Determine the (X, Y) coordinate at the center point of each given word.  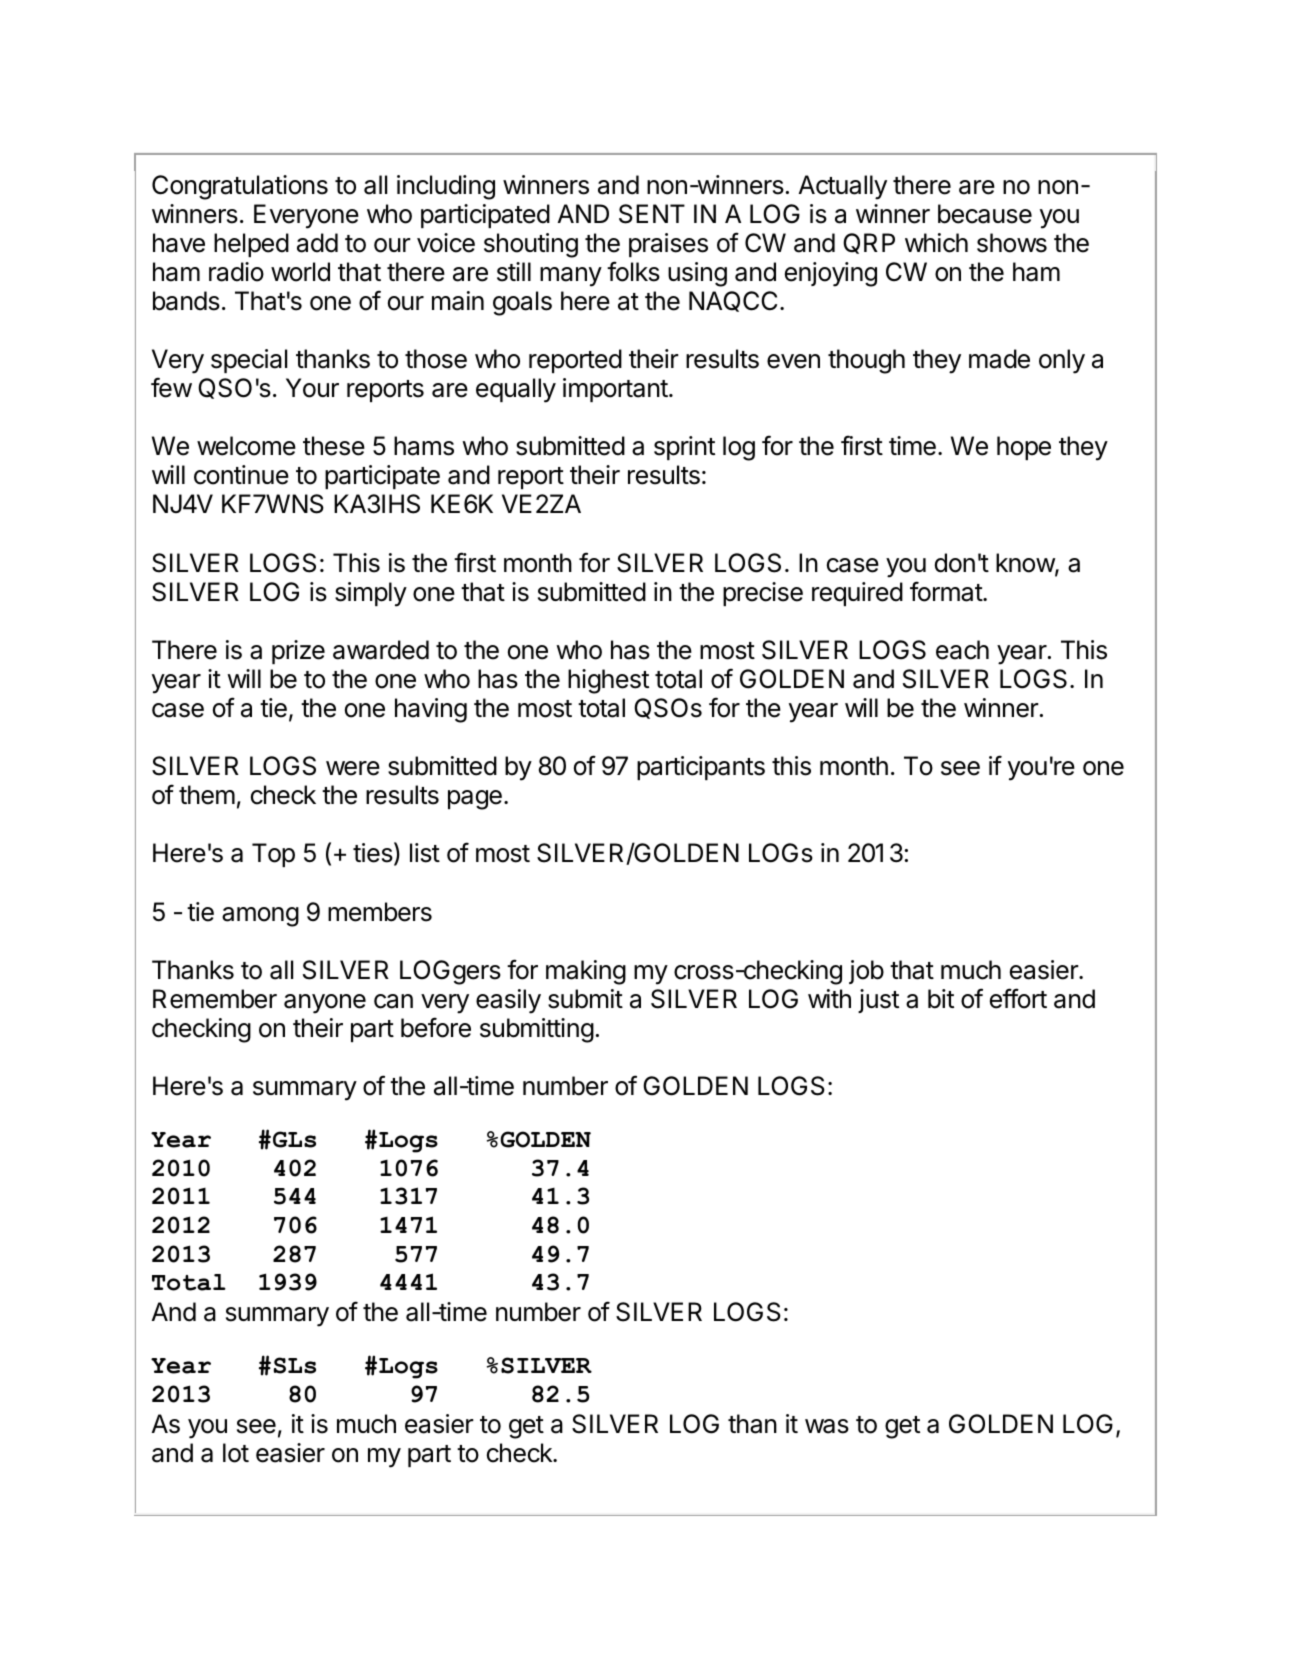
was (827, 1426)
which (936, 243)
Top (273, 855)
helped (251, 245)
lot (236, 1453)
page (475, 800)
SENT (652, 214)
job (866, 972)
